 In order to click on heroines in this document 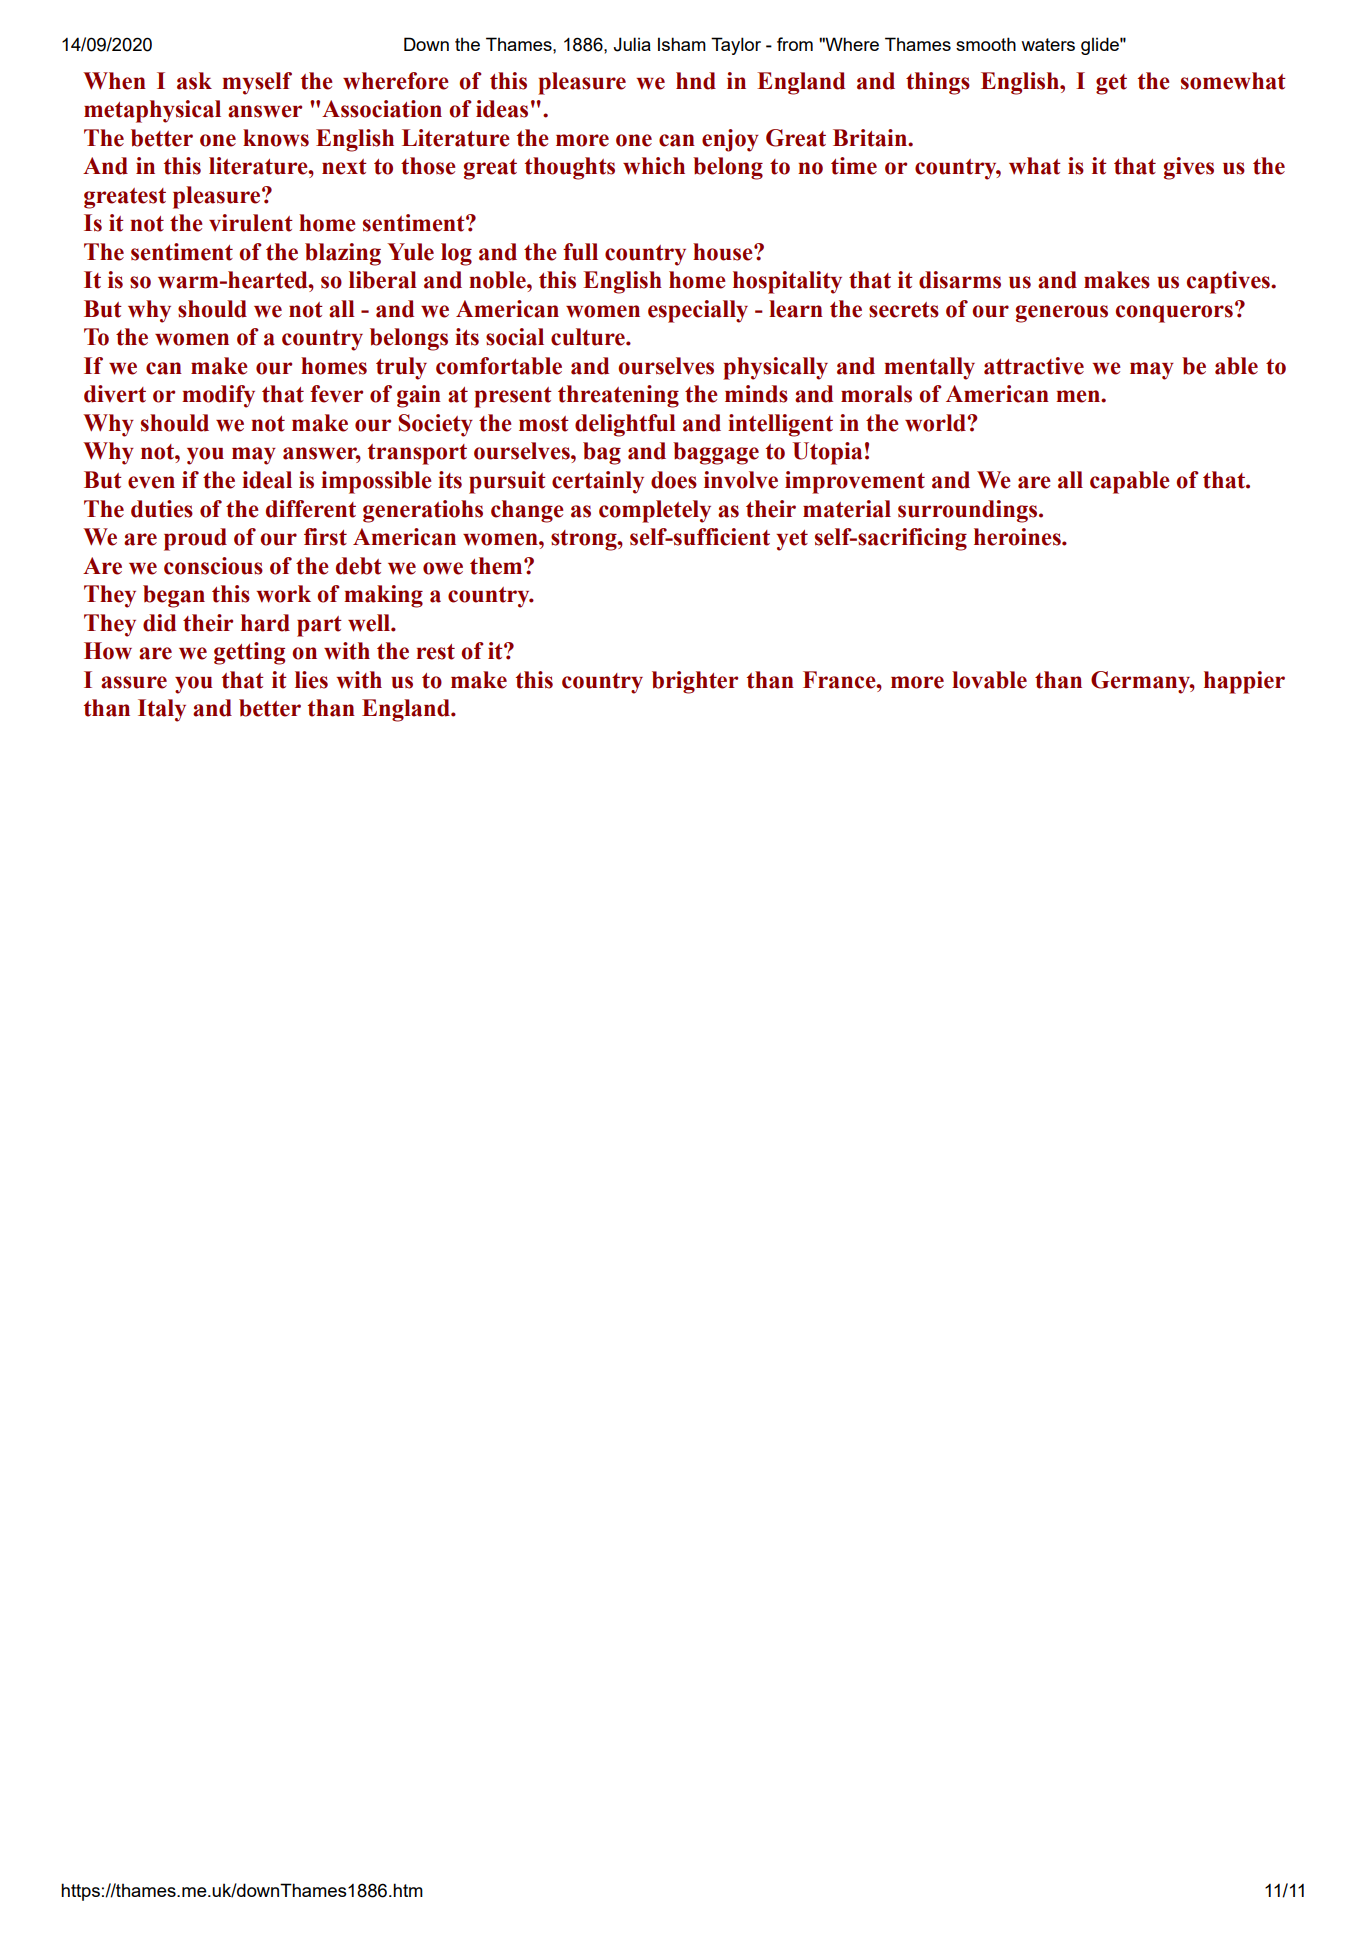, I will do `click(1018, 537)`.
